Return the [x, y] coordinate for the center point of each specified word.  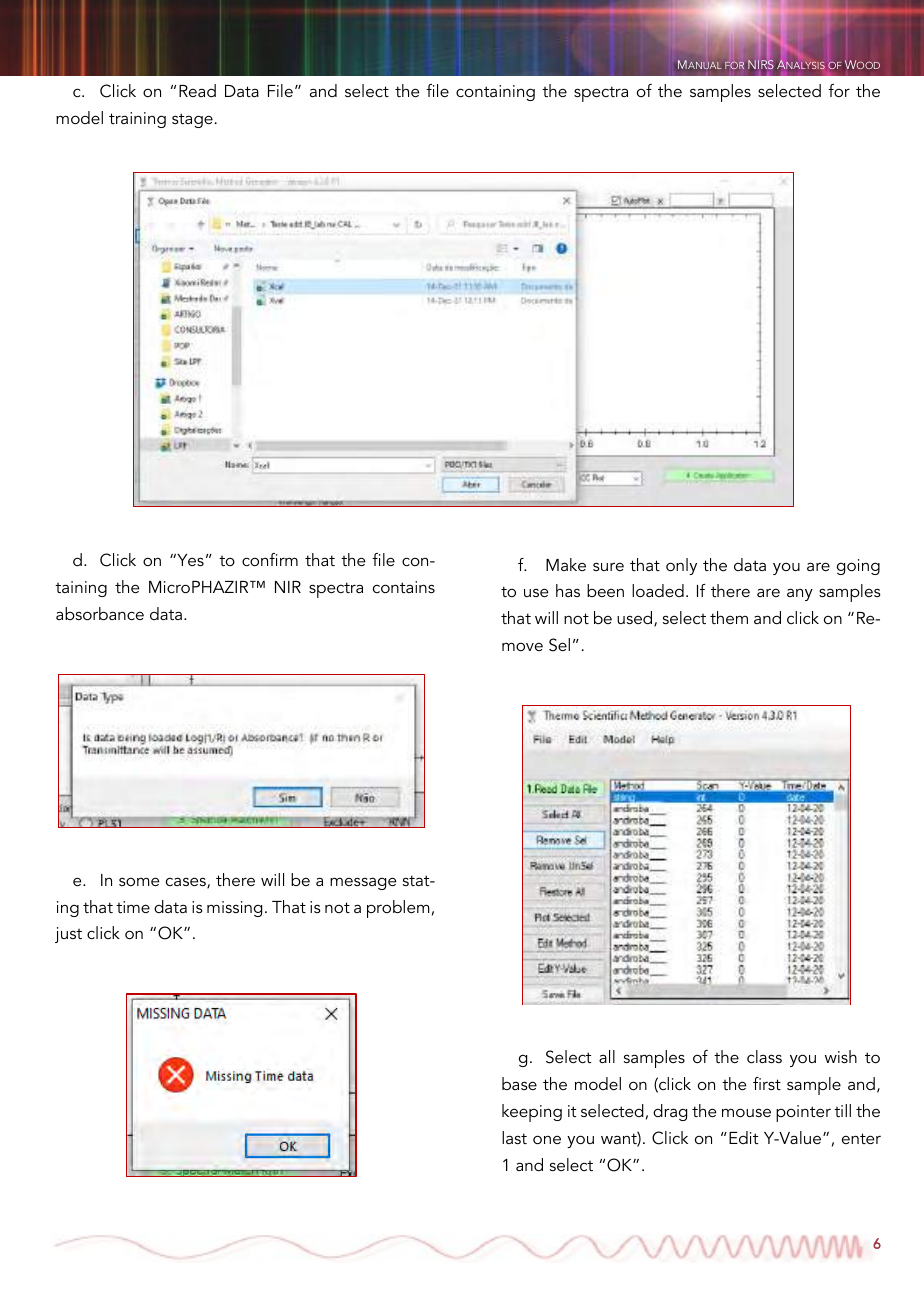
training [137, 120]
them [729, 617]
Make [566, 564]
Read [197, 90]
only [681, 566]
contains [404, 587]
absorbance [100, 613]
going [858, 567]
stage [192, 120]
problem [398, 909]
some [139, 881]
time [133, 907]
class [764, 1056]
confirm [270, 559]
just [68, 935]
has [568, 590]
